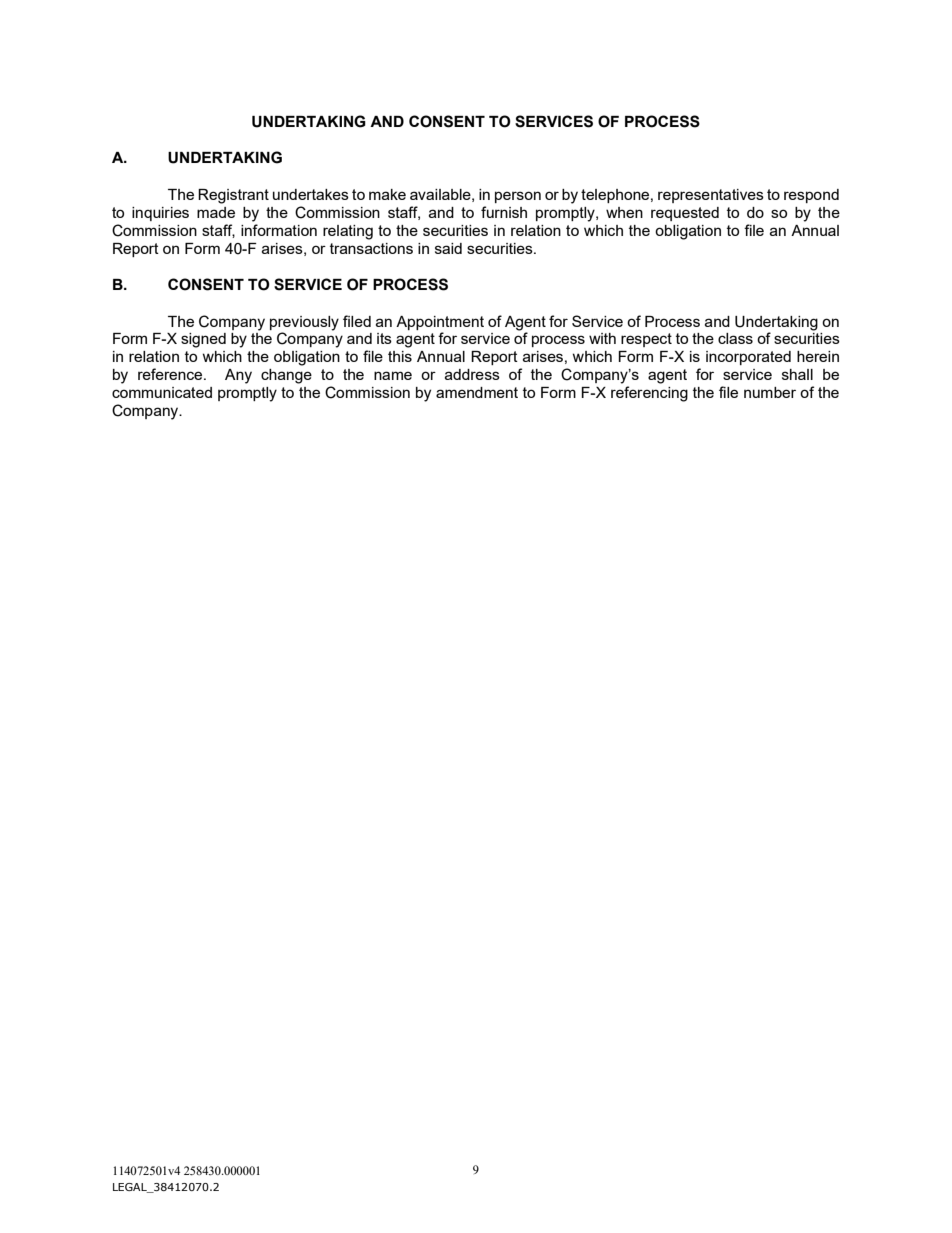 The height and width of the screenshot is (1233, 952). I want to click on requested, so click(685, 214).
